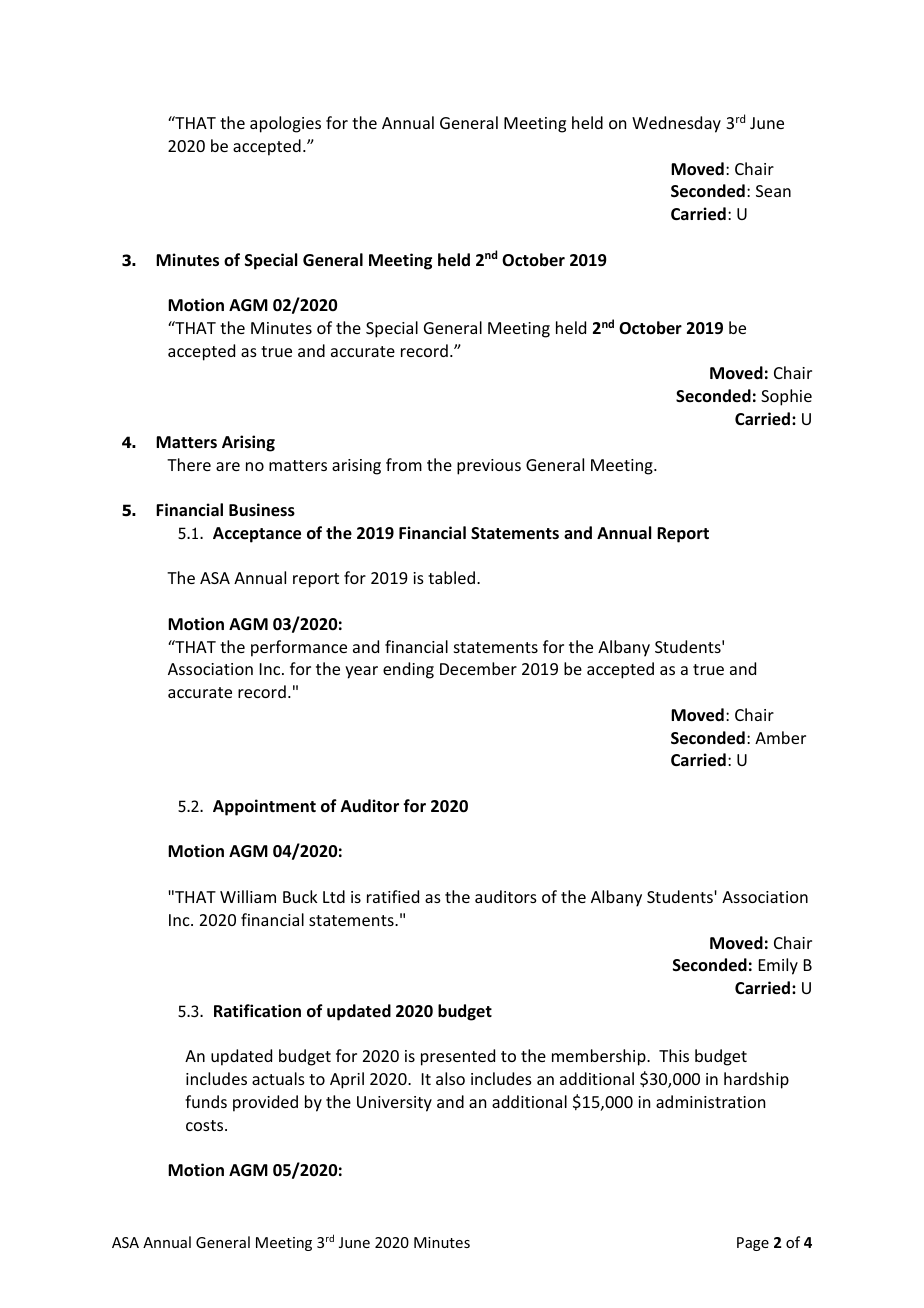 This image has width=924, height=1308. Describe the element at coordinates (299, 648) in the image. I see `performance` at that location.
